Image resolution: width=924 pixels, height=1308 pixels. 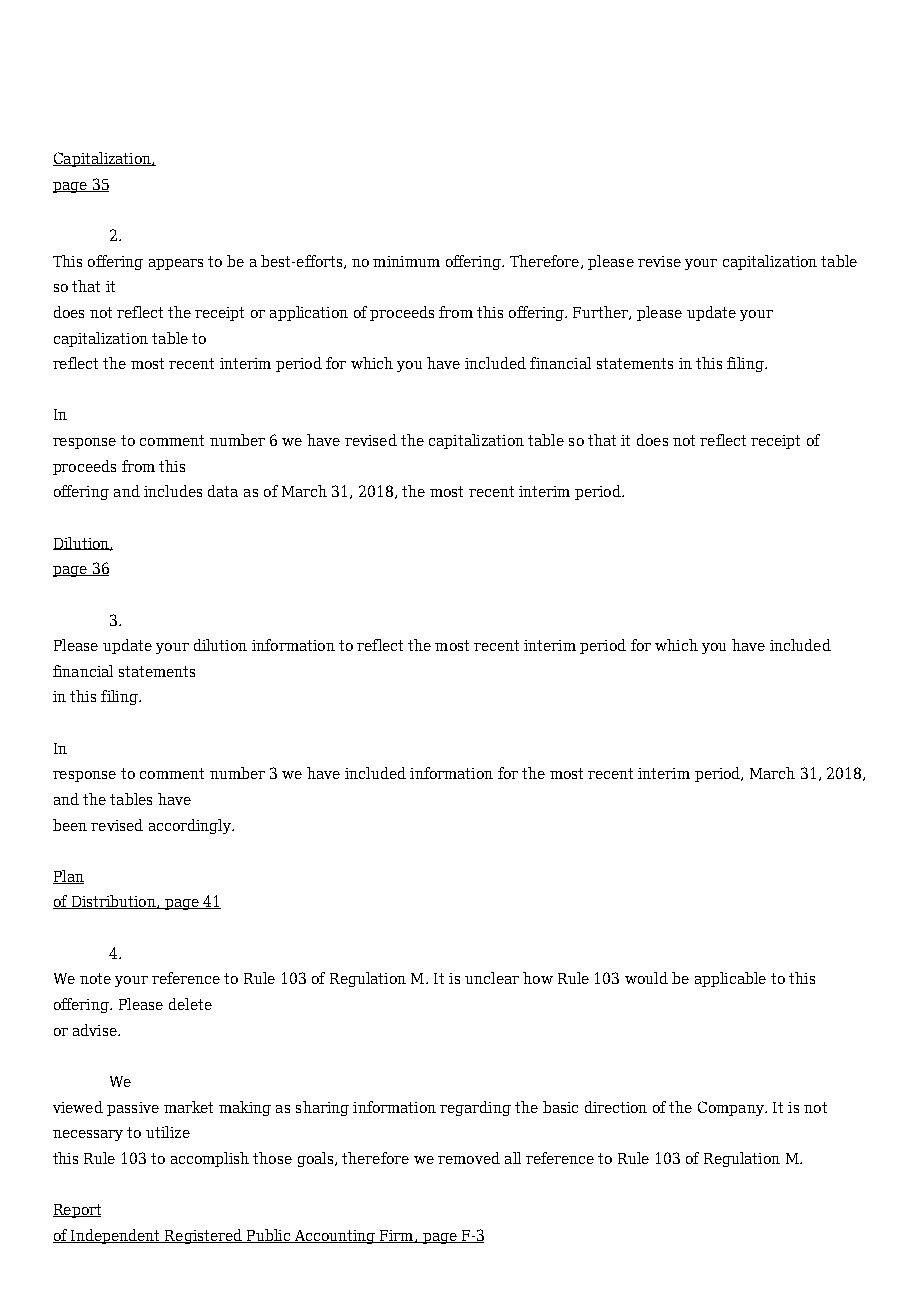 What do you see at coordinates (406, 261) in the screenshot?
I see `minimum` at bounding box center [406, 261].
